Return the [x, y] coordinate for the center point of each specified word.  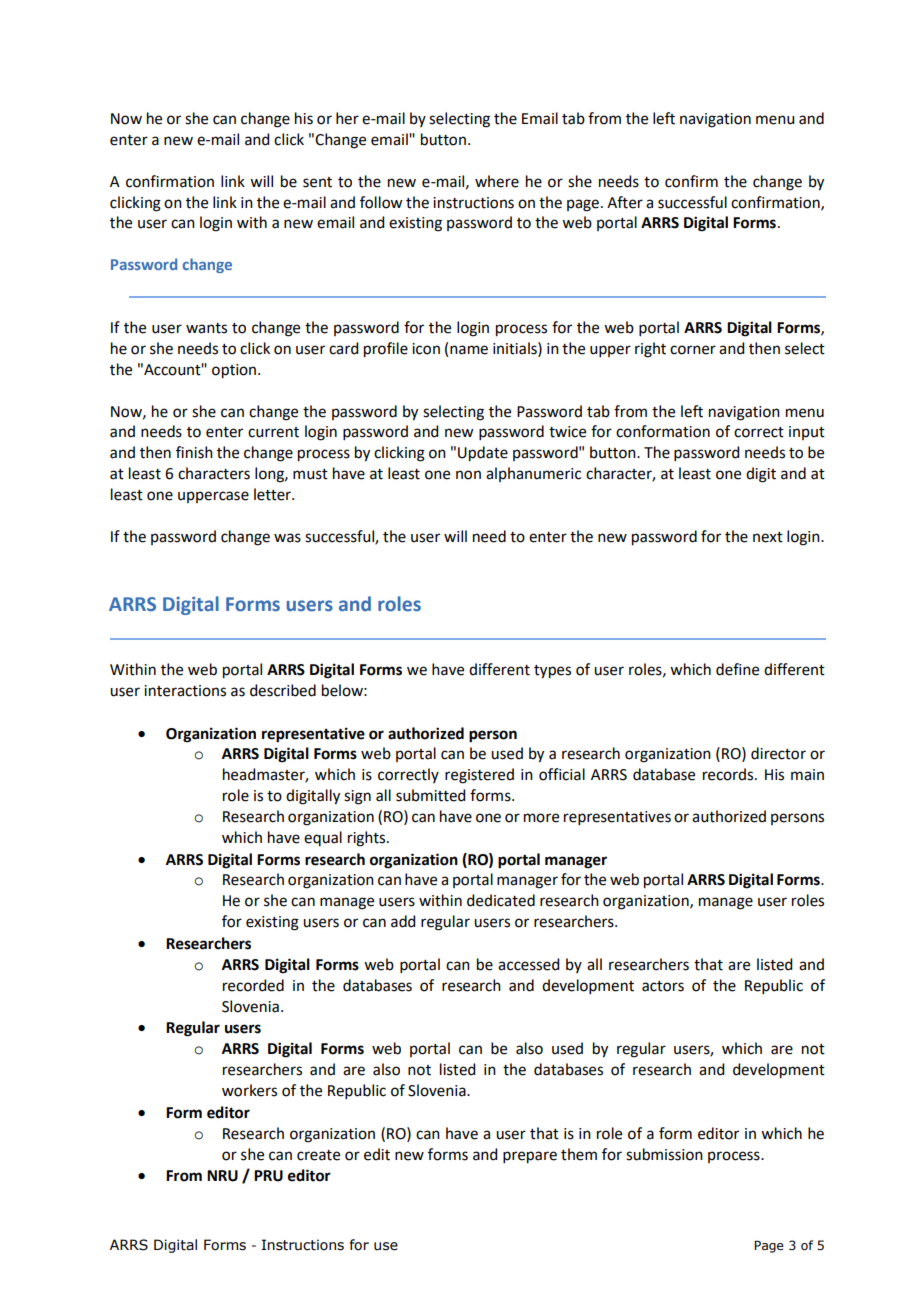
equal [323, 838]
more [541, 818]
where [497, 181]
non [468, 475]
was [287, 538]
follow [381, 202]
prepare [530, 1157]
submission [664, 1154]
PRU [268, 1176]
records [729, 774]
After [625, 202]
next [768, 537]
